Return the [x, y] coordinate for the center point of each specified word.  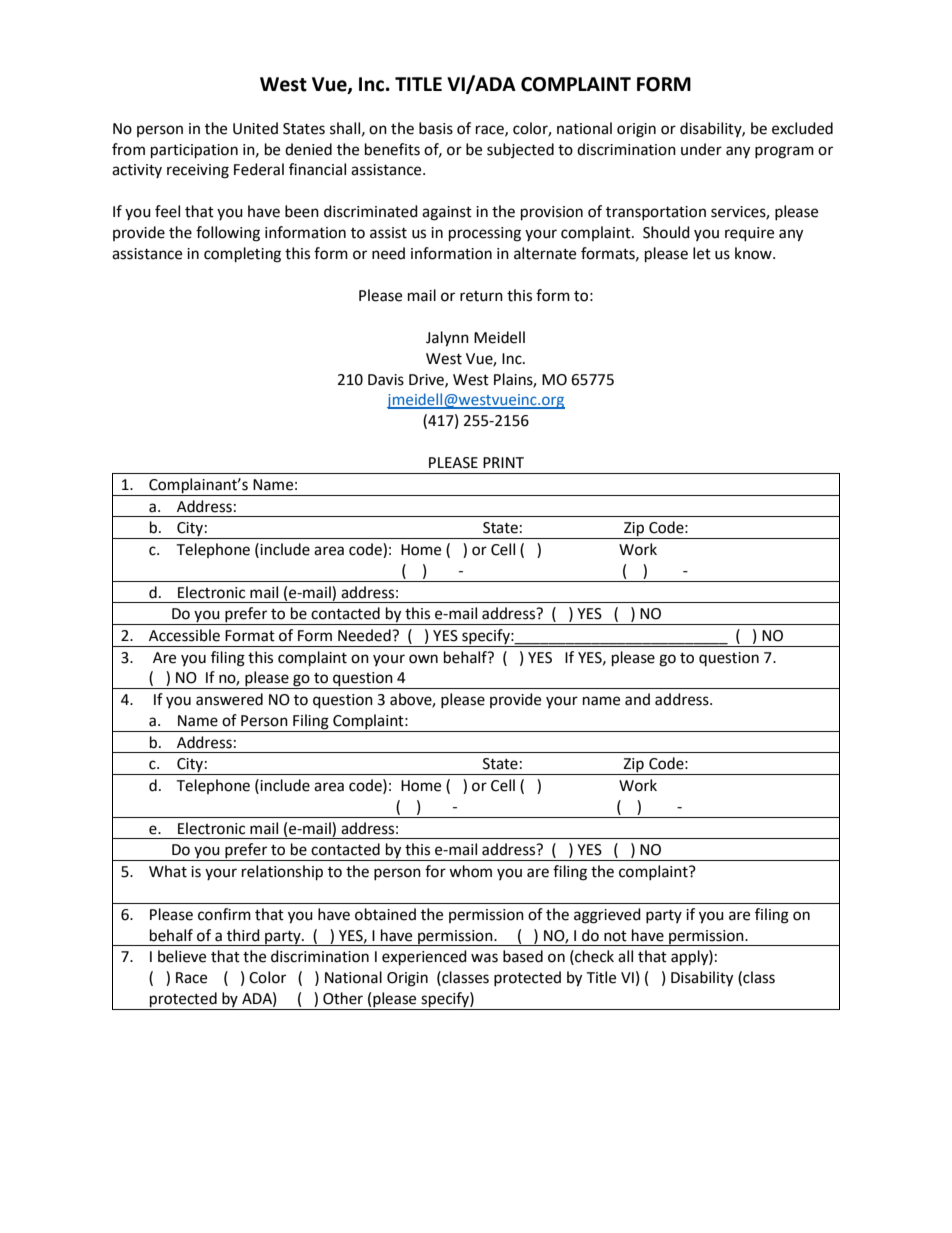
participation [194, 151]
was [484, 958]
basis [436, 128]
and [637, 699]
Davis [386, 380]
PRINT [503, 462]
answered [229, 699]
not [615, 936]
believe [182, 956]
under [701, 149]
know [754, 253]
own [423, 659]
